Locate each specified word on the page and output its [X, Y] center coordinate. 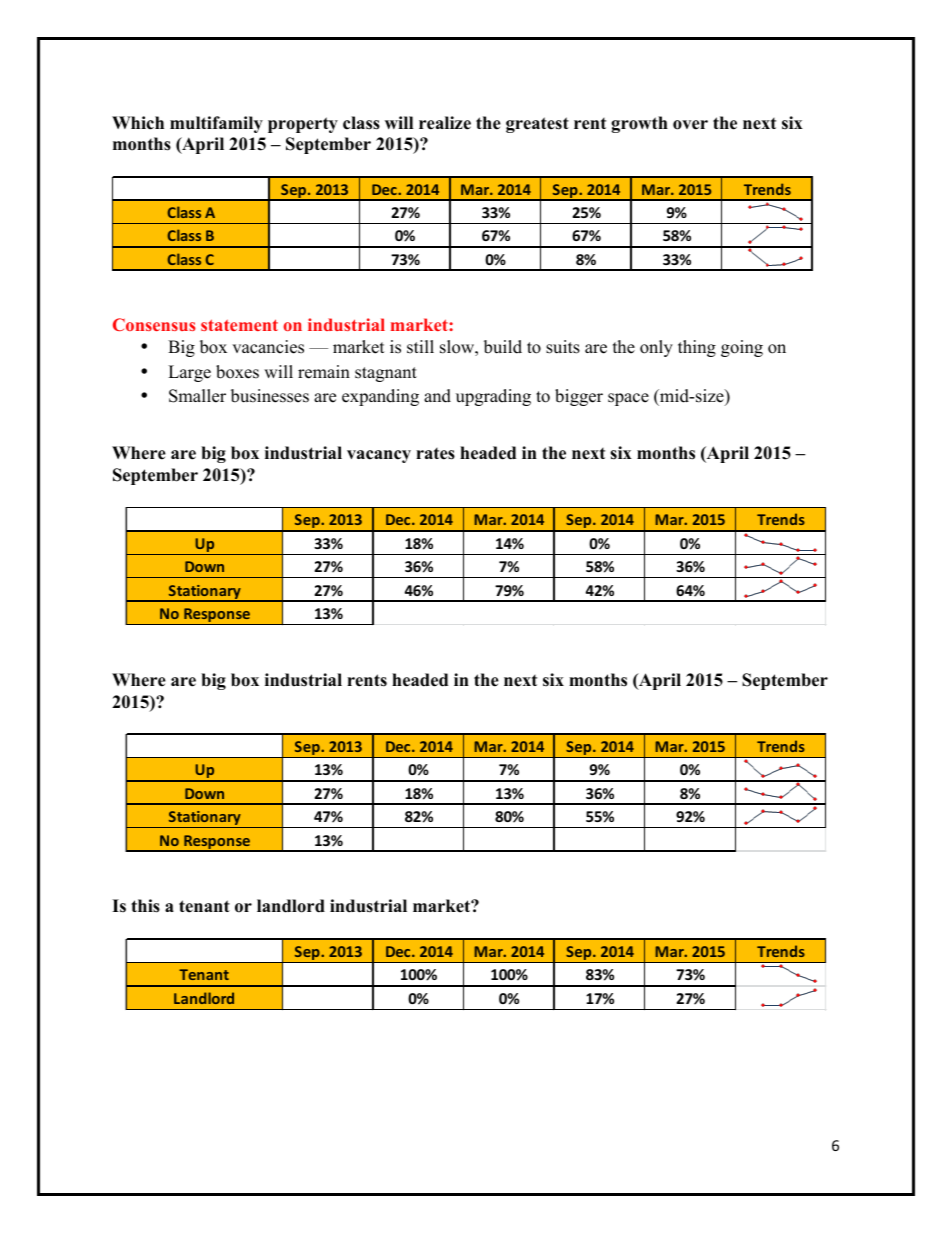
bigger [579, 397]
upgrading [493, 397]
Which [138, 123]
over [690, 125]
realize [445, 123]
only [656, 348]
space [628, 399]
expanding [380, 397]
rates [435, 454]
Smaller [197, 396]
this [145, 906]
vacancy [379, 456]
